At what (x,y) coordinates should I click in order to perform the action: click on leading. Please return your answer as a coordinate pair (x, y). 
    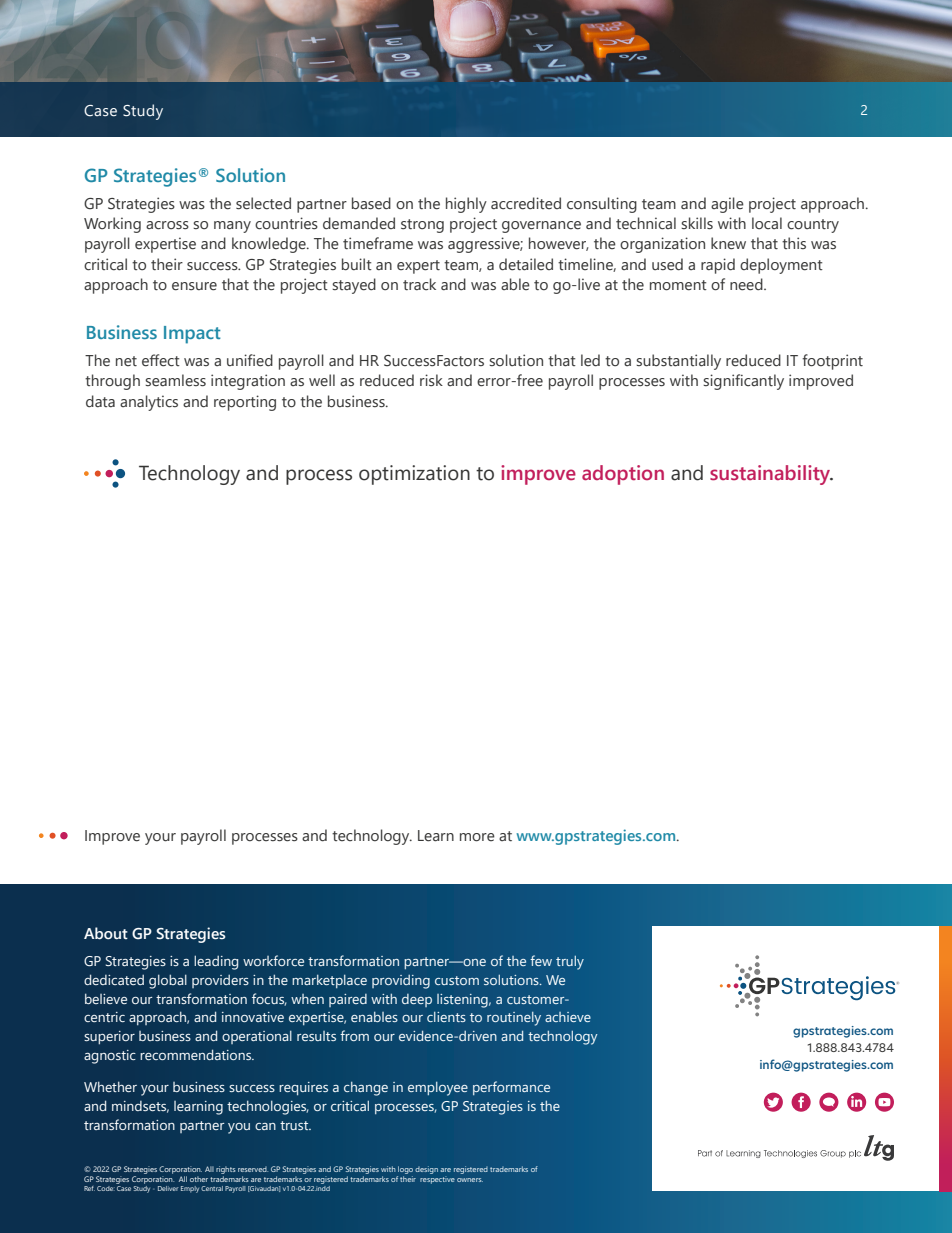
    Looking at the image, I should click on (216, 962).
